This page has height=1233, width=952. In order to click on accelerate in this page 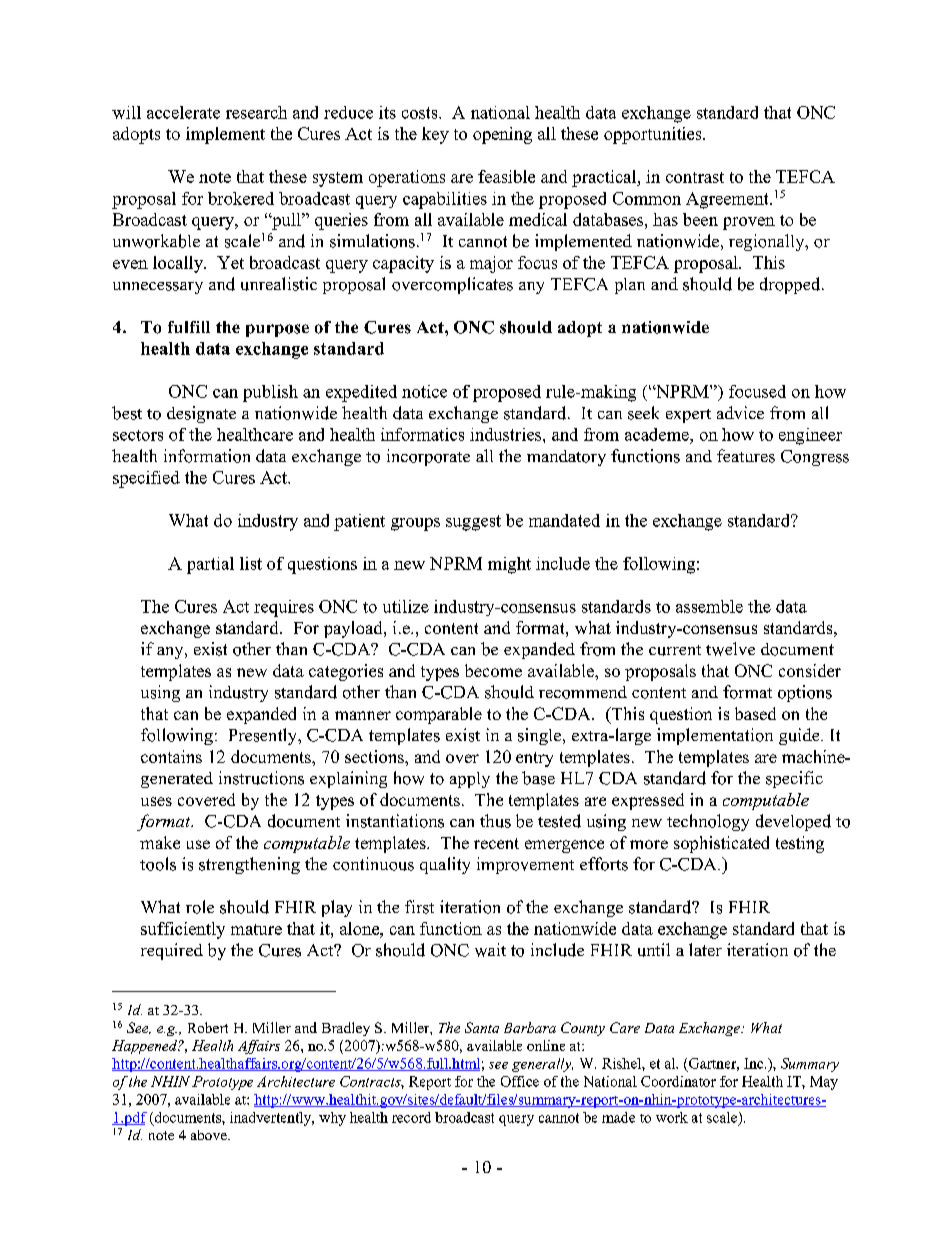, I will do `click(183, 112)`.
